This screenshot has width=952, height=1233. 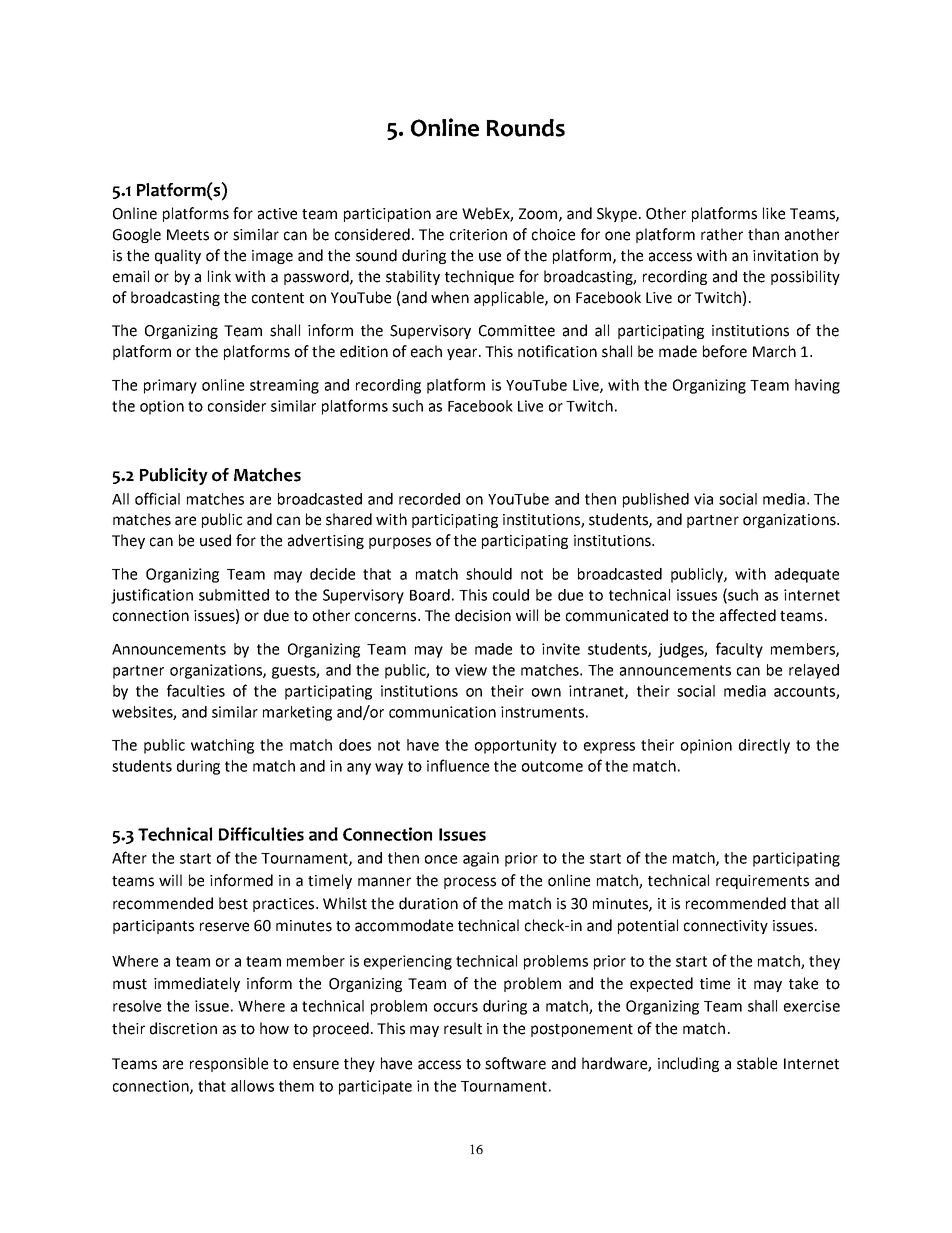 What do you see at coordinates (774, 213) in the screenshot?
I see `like` at bounding box center [774, 213].
